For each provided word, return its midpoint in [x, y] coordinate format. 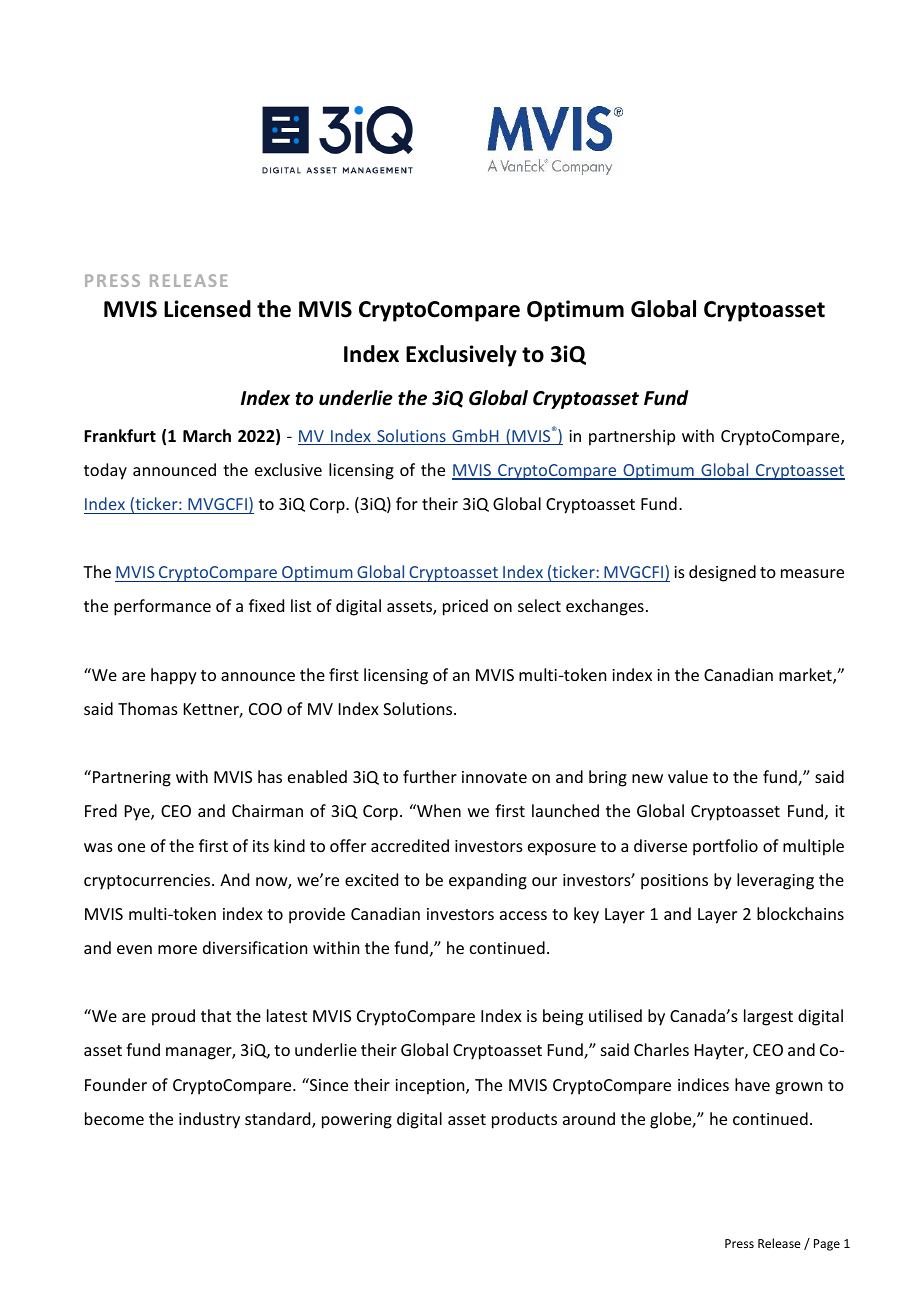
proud [173, 1017]
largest [768, 1017]
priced [465, 607]
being [563, 1017]
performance [162, 607]
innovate [494, 777]
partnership [632, 437]
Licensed [207, 309]
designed [722, 573]
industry [209, 1120]
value [688, 776]
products [524, 1120]
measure [812, 573]
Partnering [132, 779]
